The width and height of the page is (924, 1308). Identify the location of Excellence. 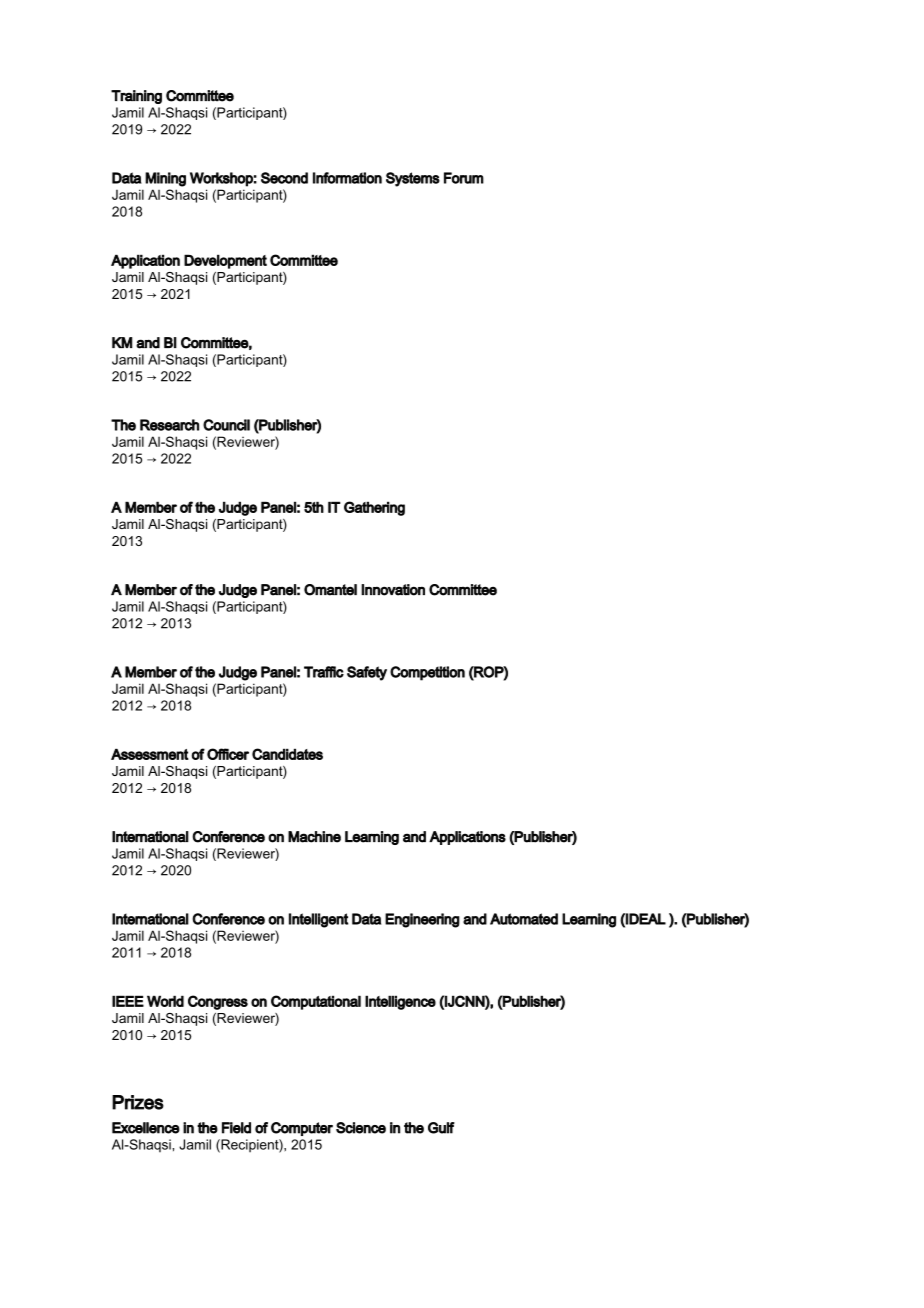
(146, 1128).
